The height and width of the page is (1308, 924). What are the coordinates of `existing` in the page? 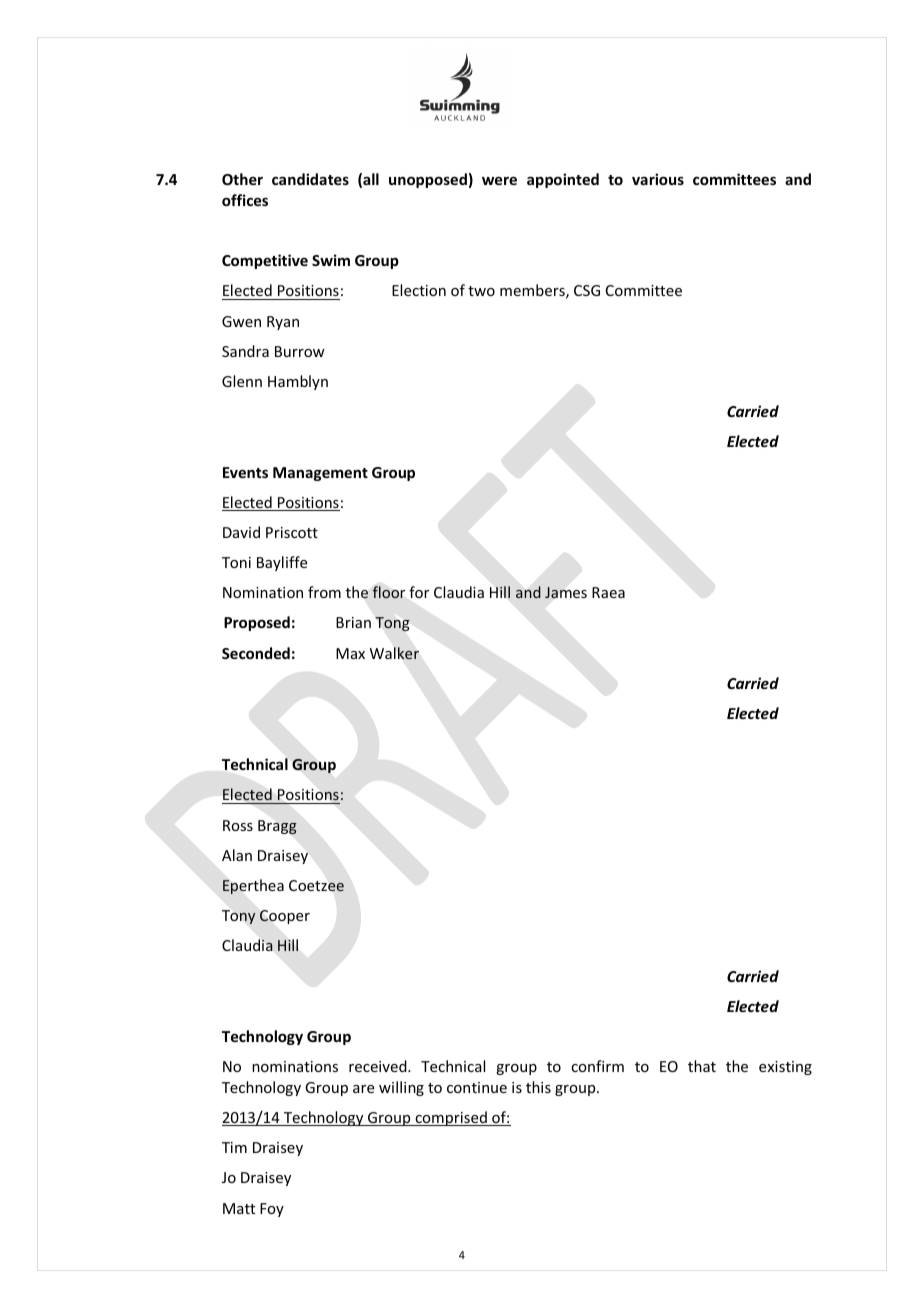 It's located at (785, 1068).
